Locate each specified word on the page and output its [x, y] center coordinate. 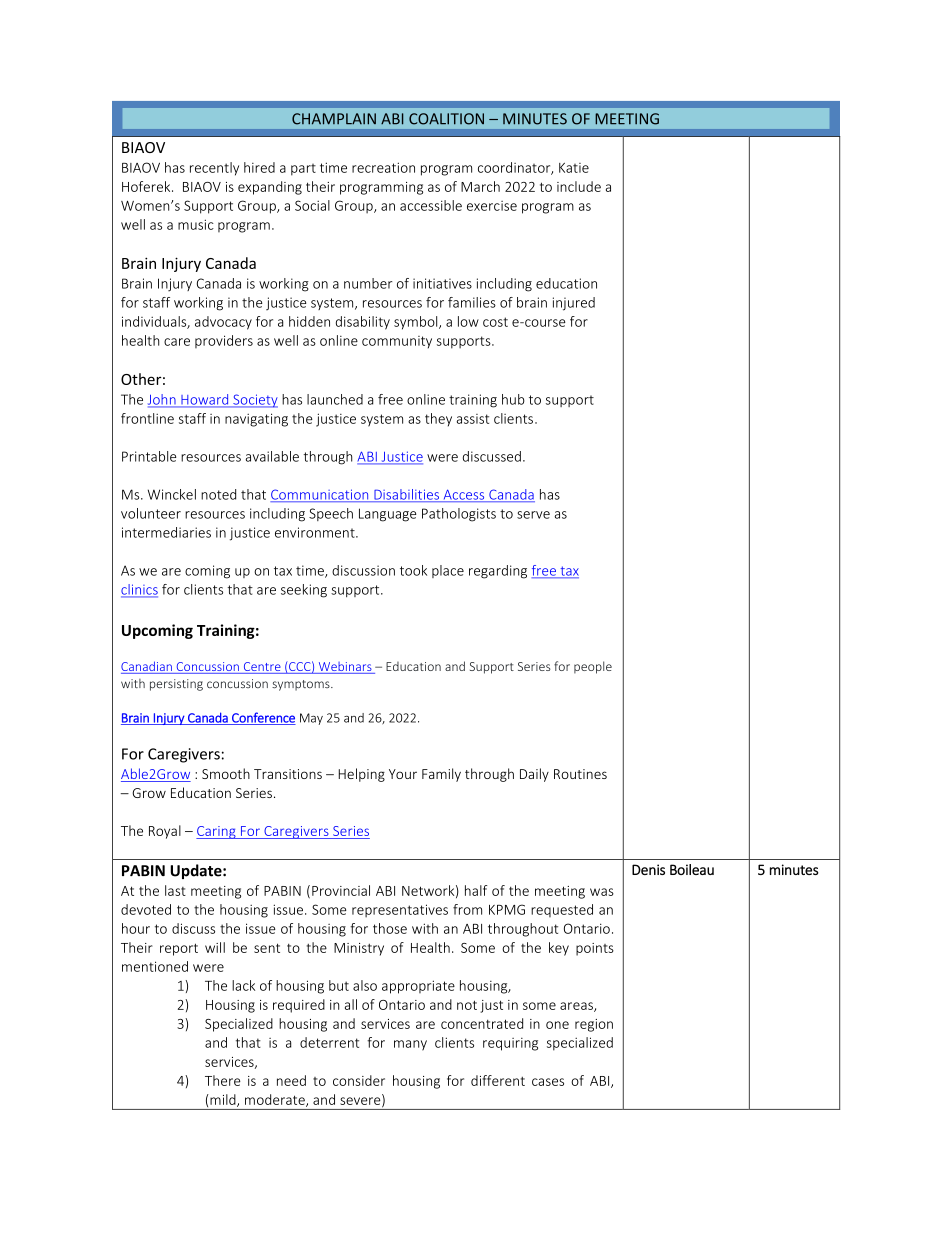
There [223, 1080]
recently [214, 169]
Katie [574, 168]
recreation [383, 167]
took [413, 570]
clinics [139, 590]
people [593, 667]
